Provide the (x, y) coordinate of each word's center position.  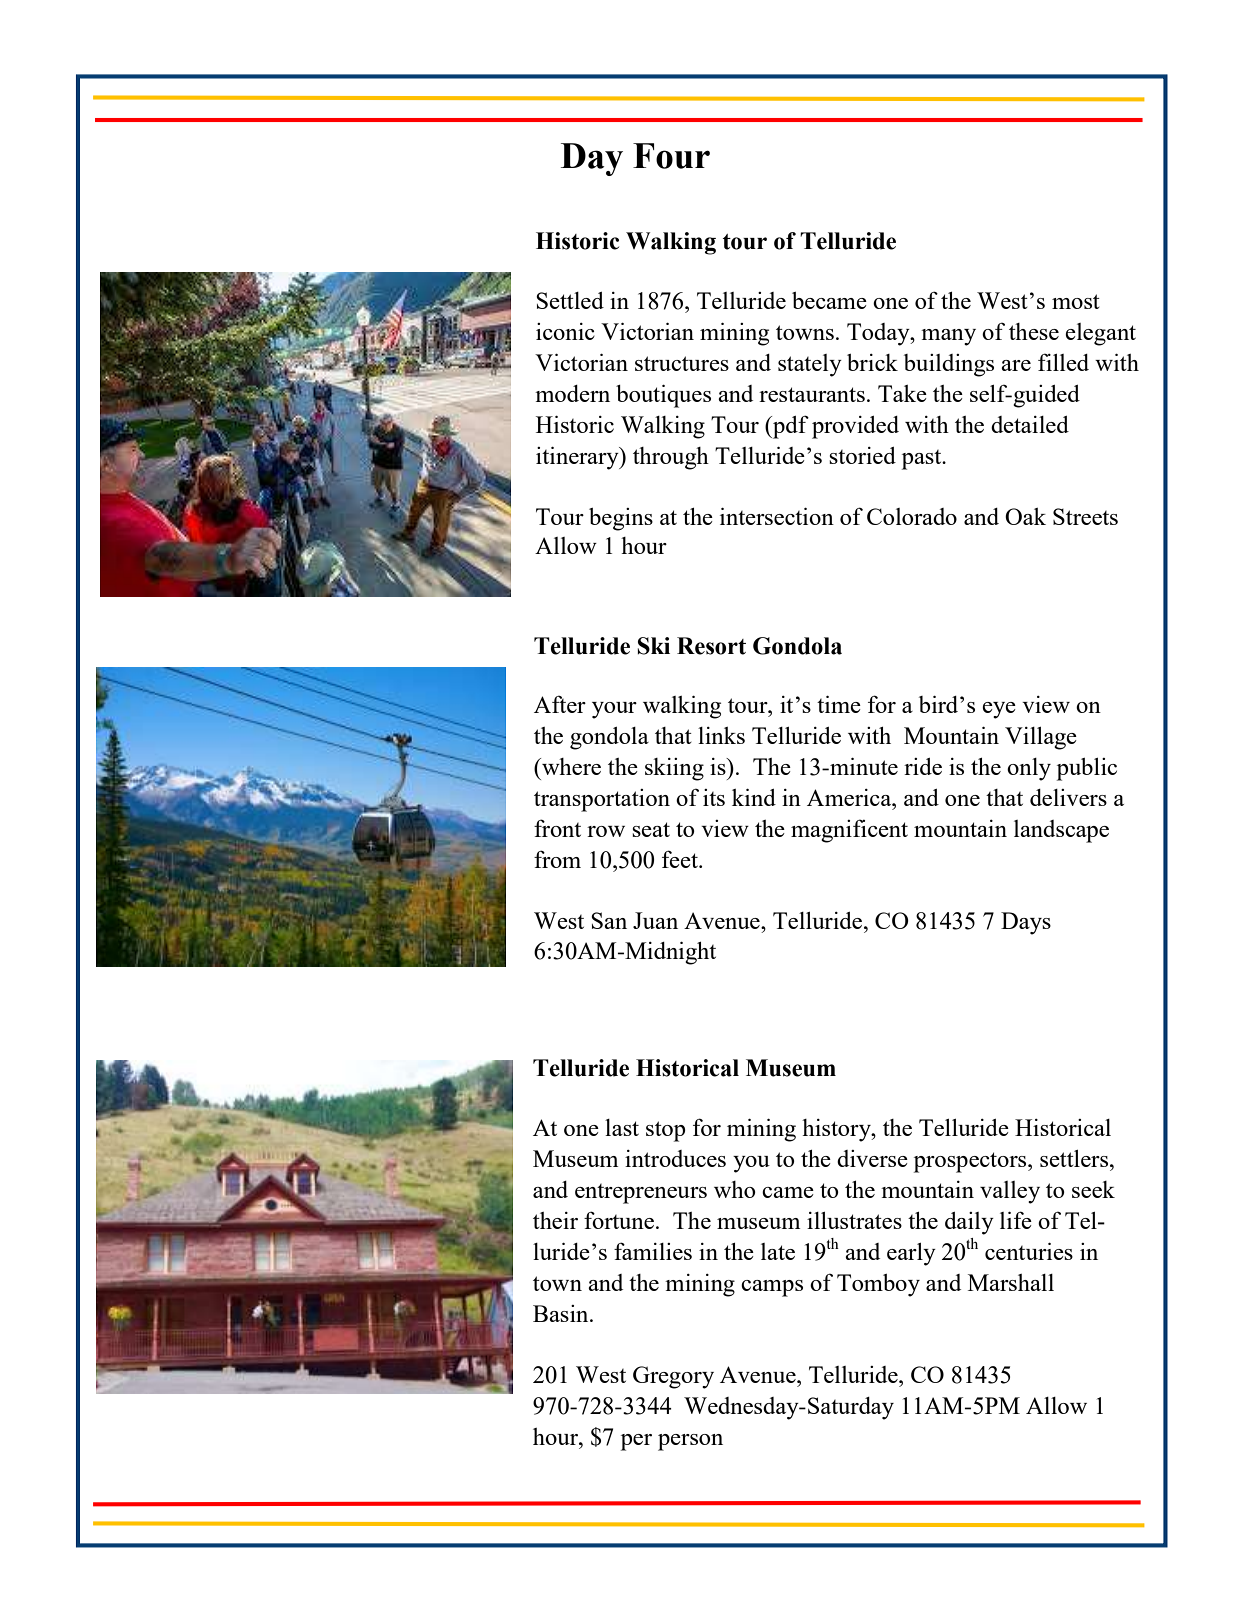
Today (879, 334)
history (837, 1130)
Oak (1025, 516)
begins (621, 519)
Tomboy (878, 1285)
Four (671, 156)
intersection (777, 516)
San (609, 920)
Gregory (673, 1377)
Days (1026, 923)
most (1076, 301)
